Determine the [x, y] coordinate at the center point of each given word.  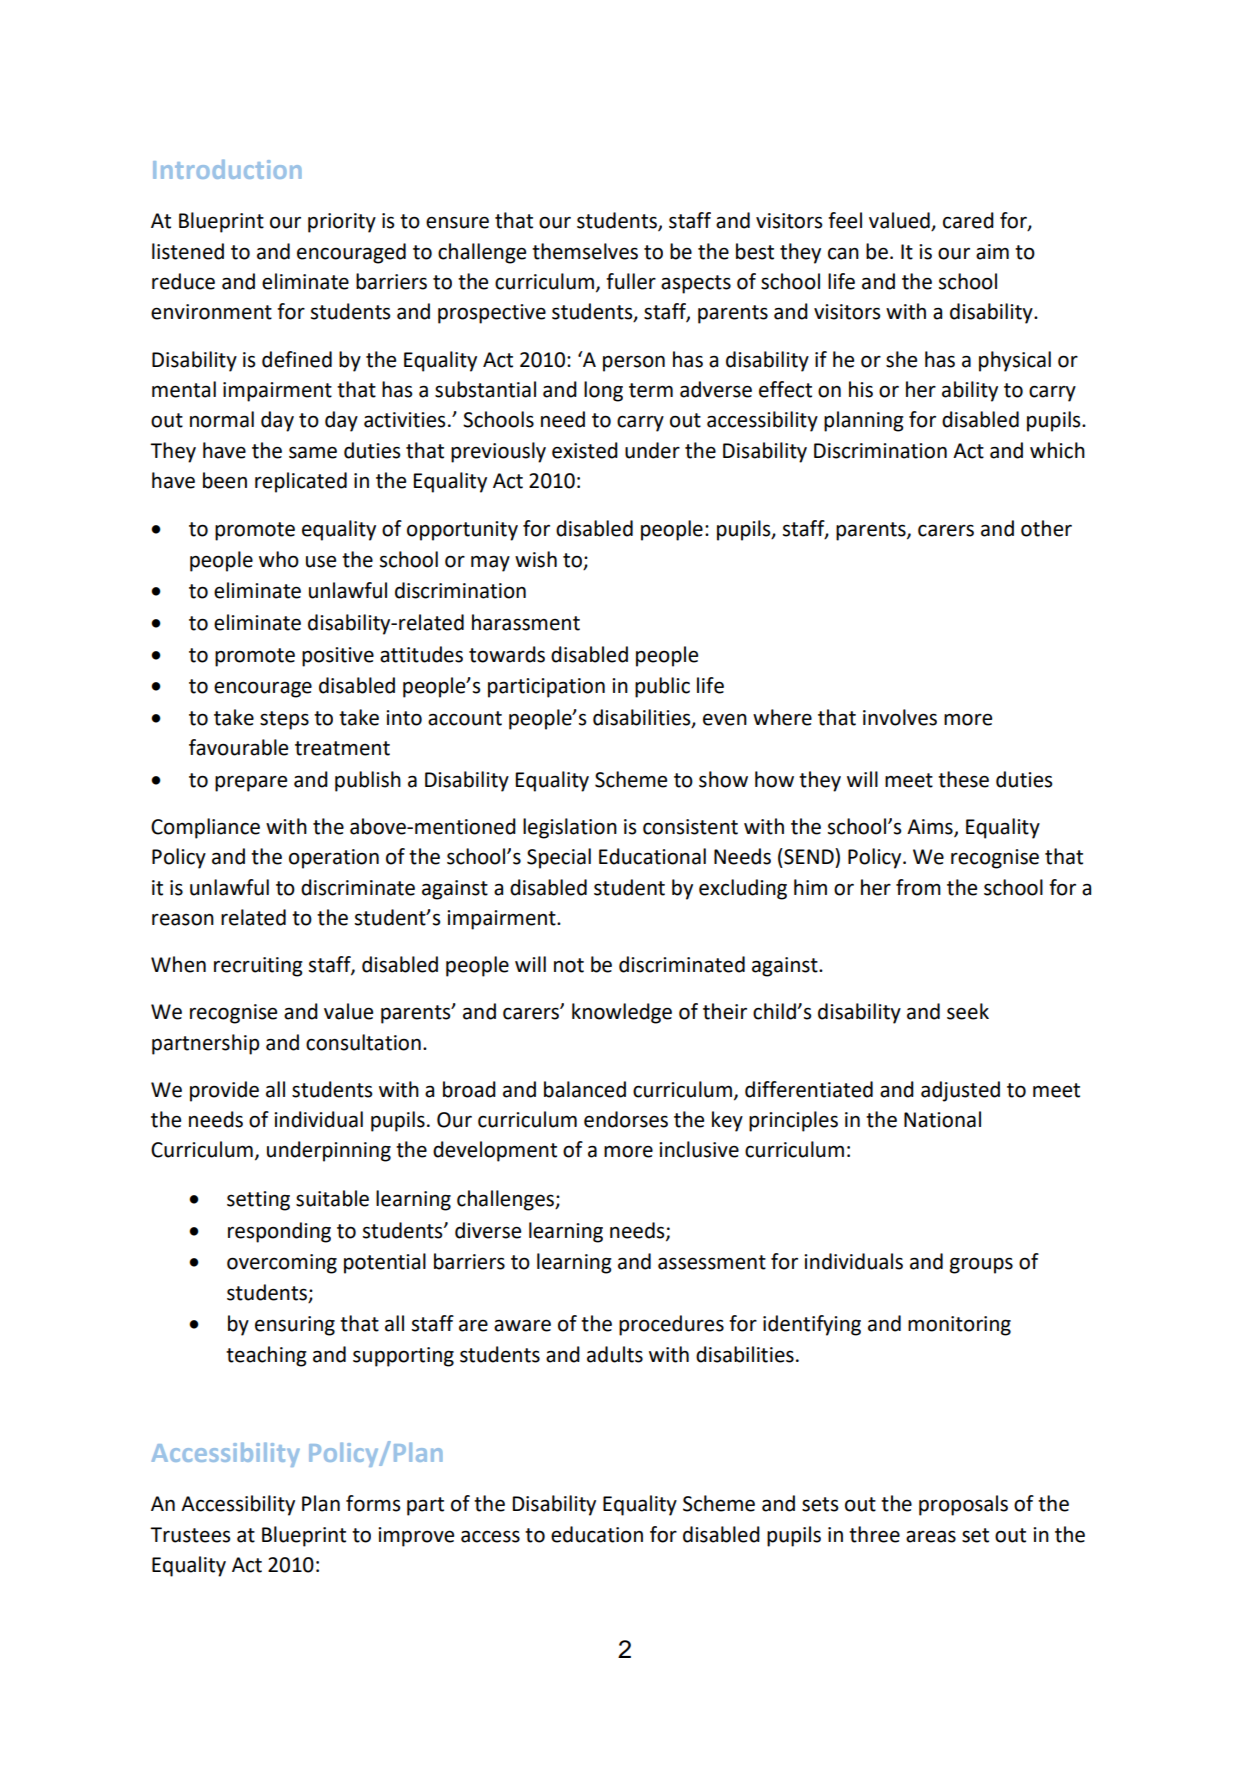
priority [342, 223]
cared [968, 220]
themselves [585, 251]
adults [615, 1354]
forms [373, 1503]
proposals [963, 1505]
